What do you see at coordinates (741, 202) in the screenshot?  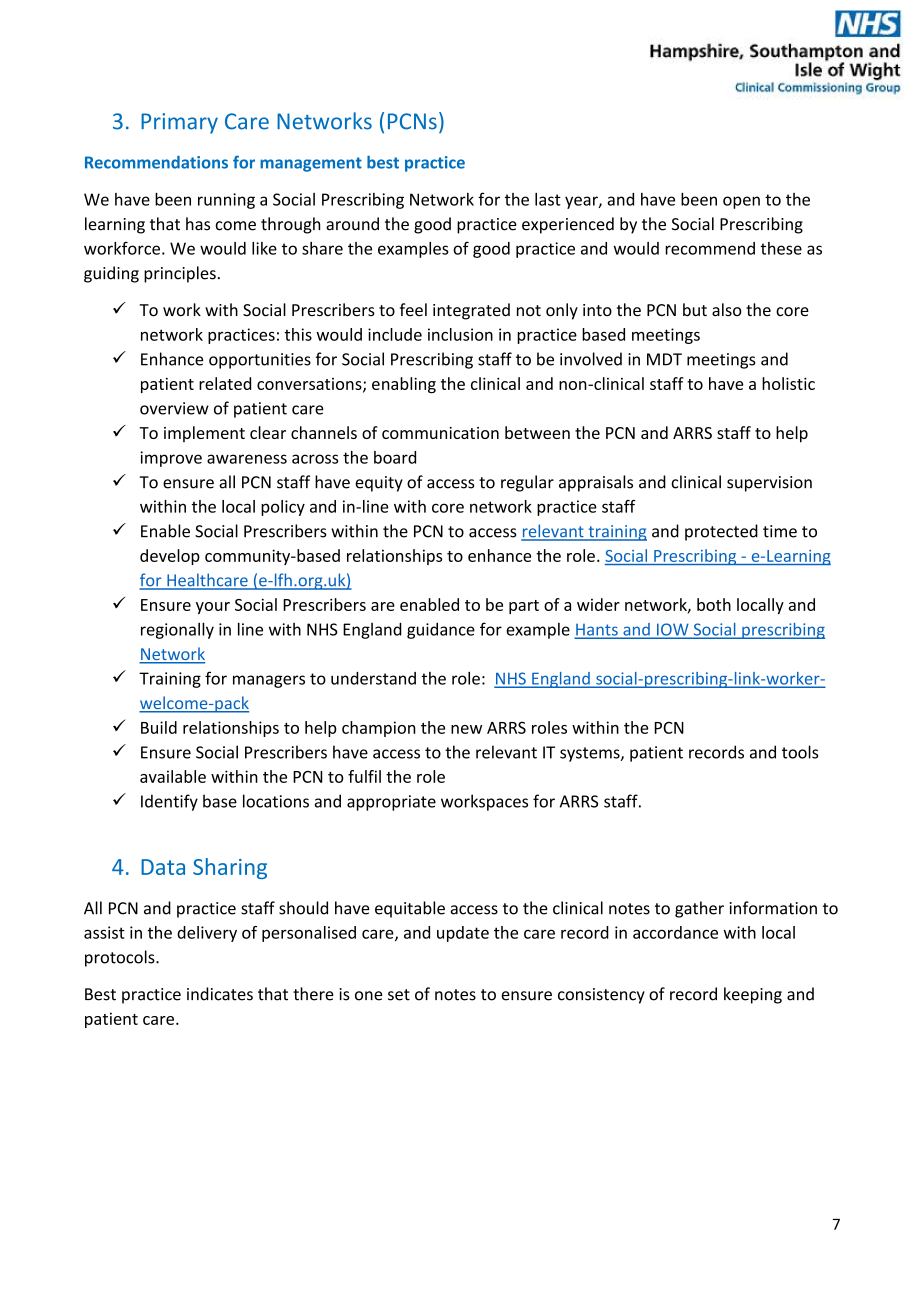 I see `open` at bounding box center [741, 202].
